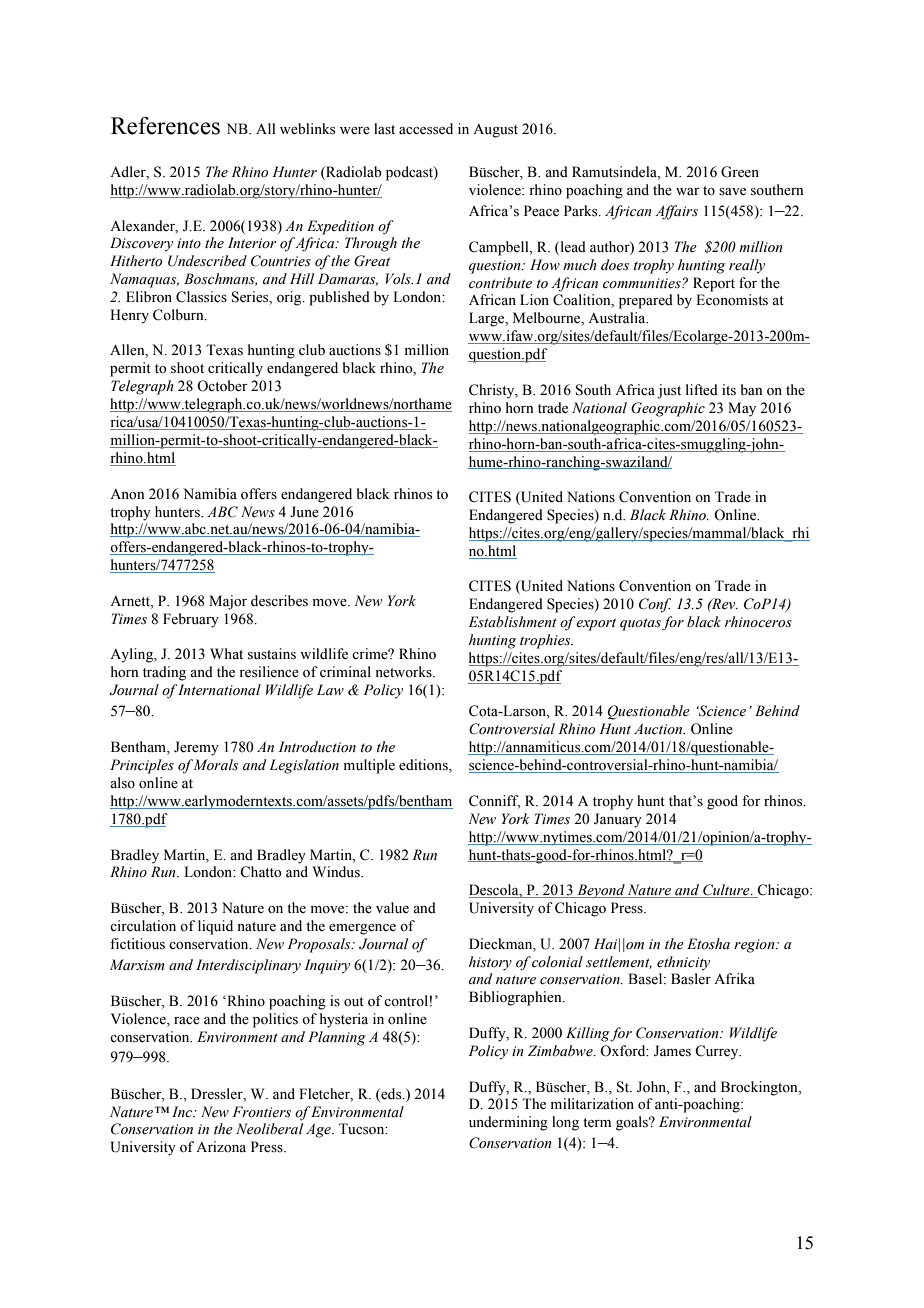 Image resolution: width=924 pixels, height=1308 pixels. What do you see at coordinates (426, 129) in the image?
I see `accessed` at bounding box center [426, 129].
